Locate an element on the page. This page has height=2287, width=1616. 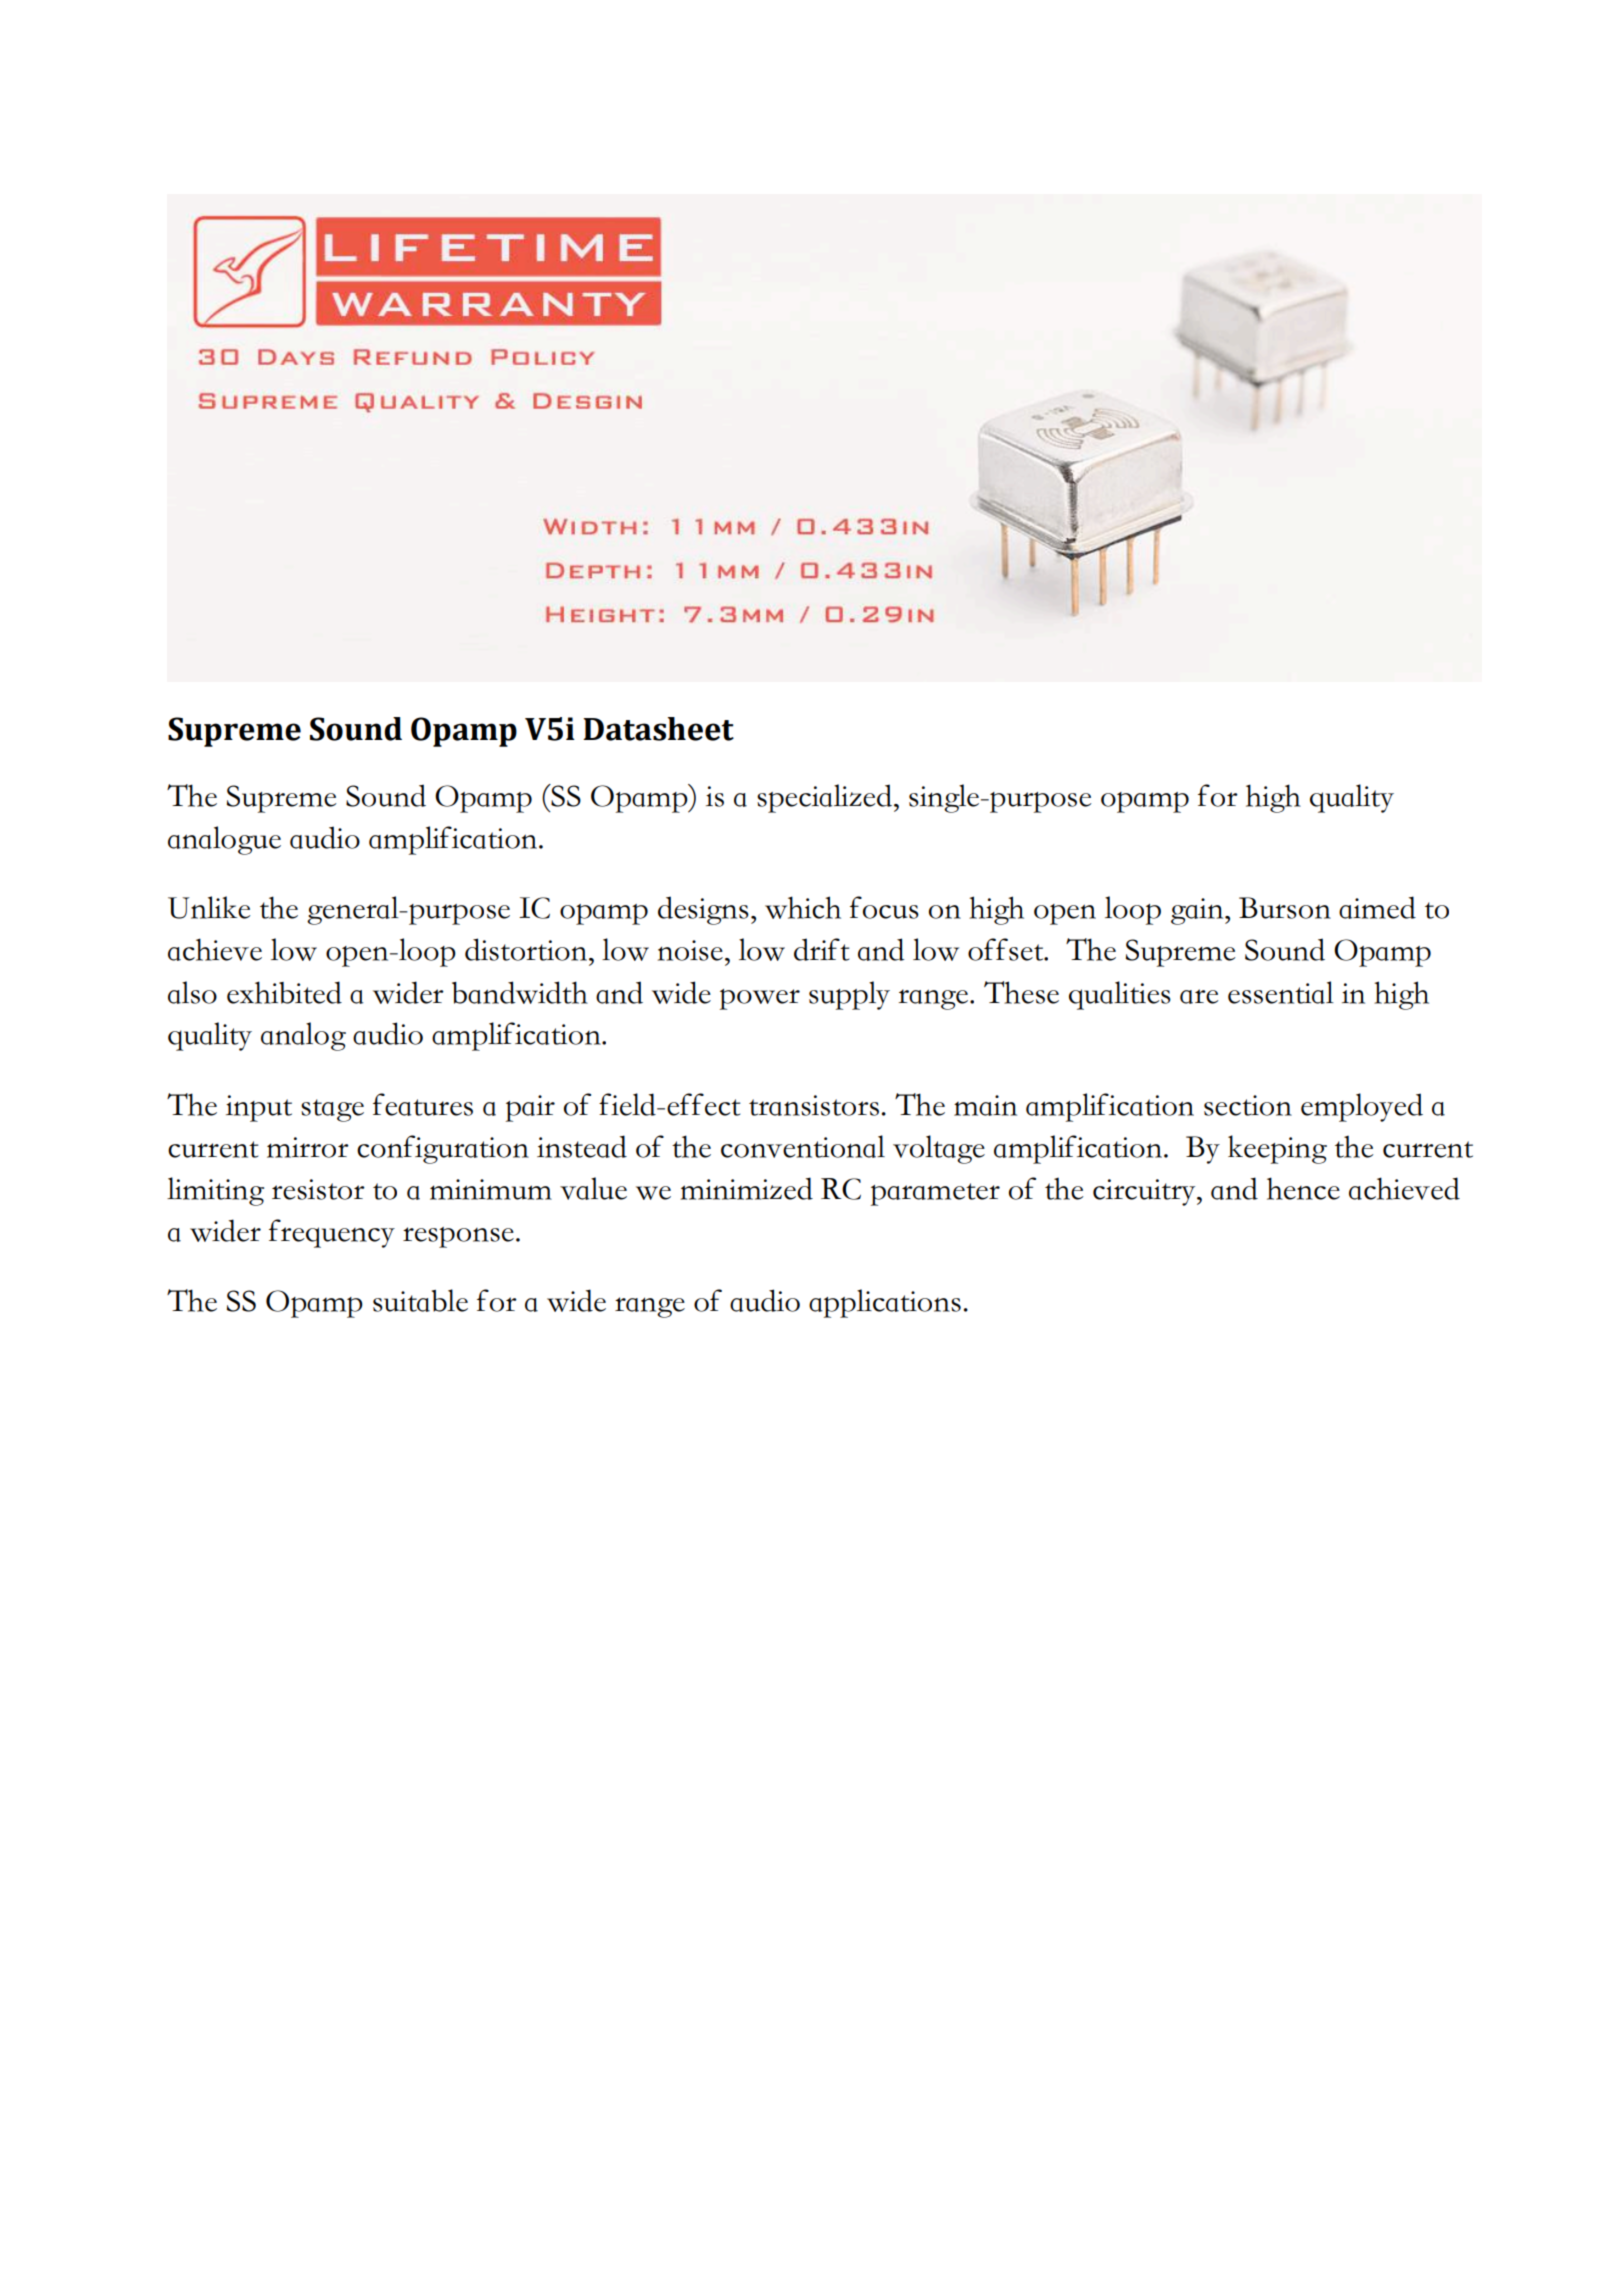
suitable is located at coordinates (420, 1300).
